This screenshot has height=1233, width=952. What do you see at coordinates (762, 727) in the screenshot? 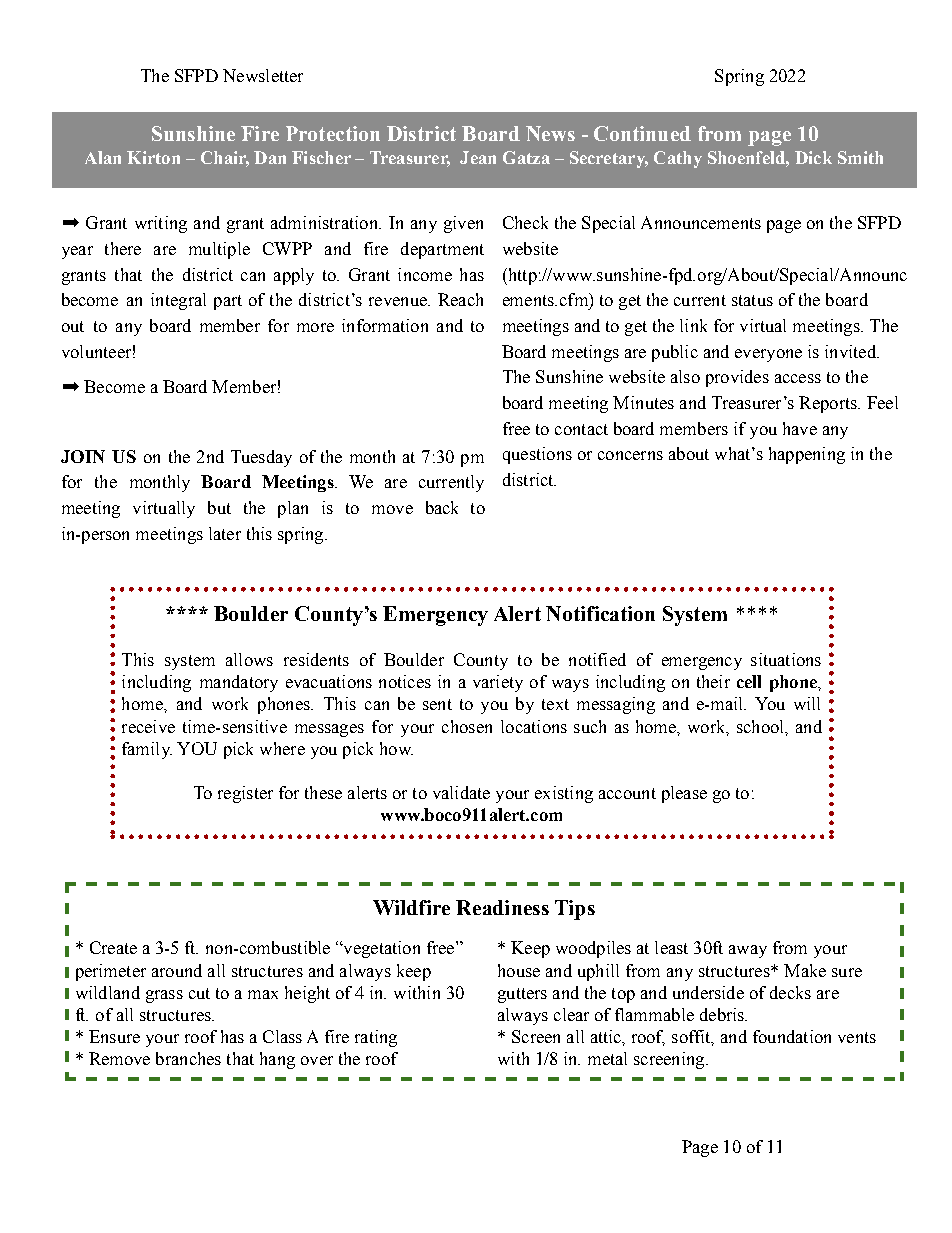
I see `school` at bounding box center [762, 727].
